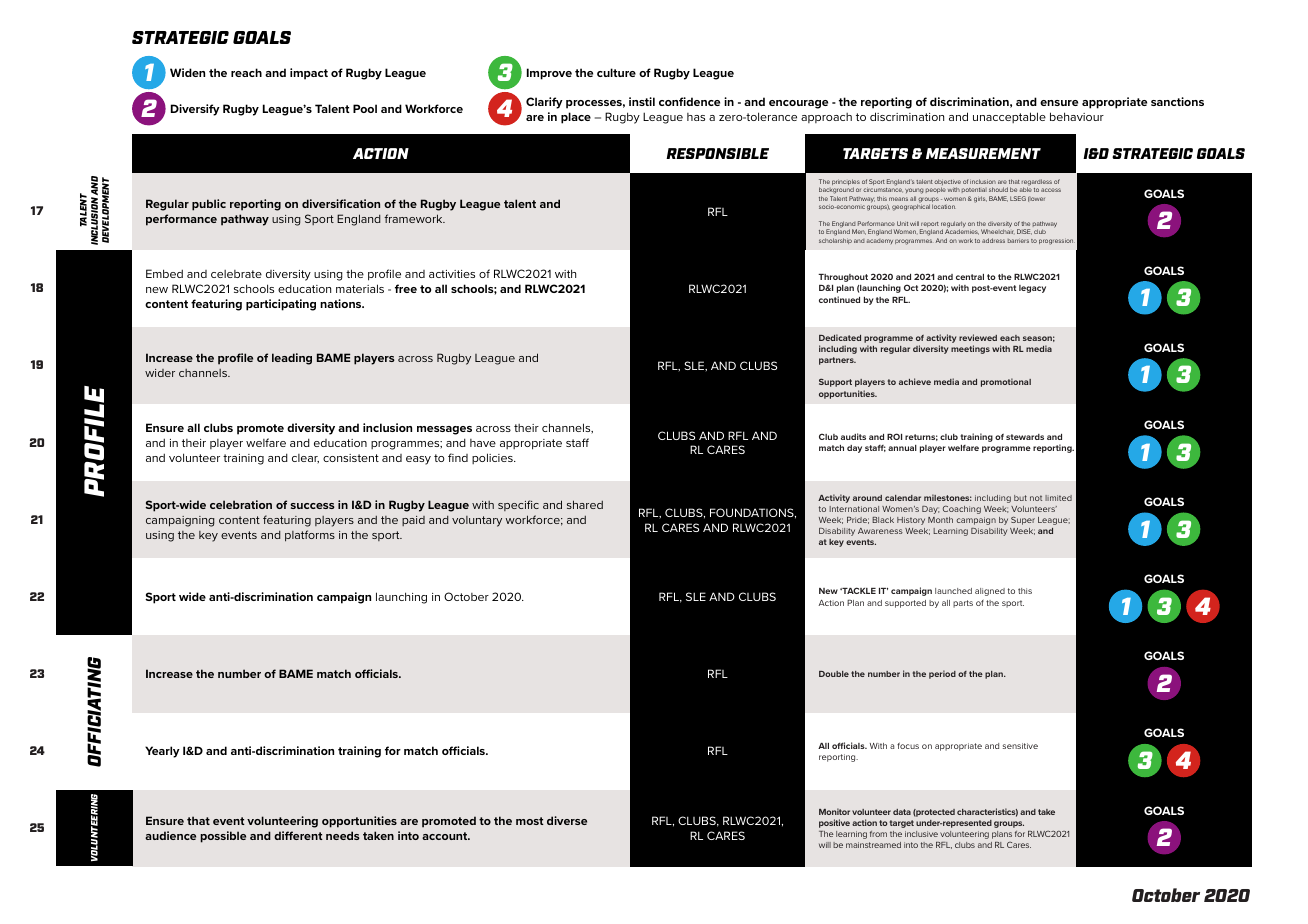 The image size is (1308, 924). I want to click on Throughout, so click(843, 278).
